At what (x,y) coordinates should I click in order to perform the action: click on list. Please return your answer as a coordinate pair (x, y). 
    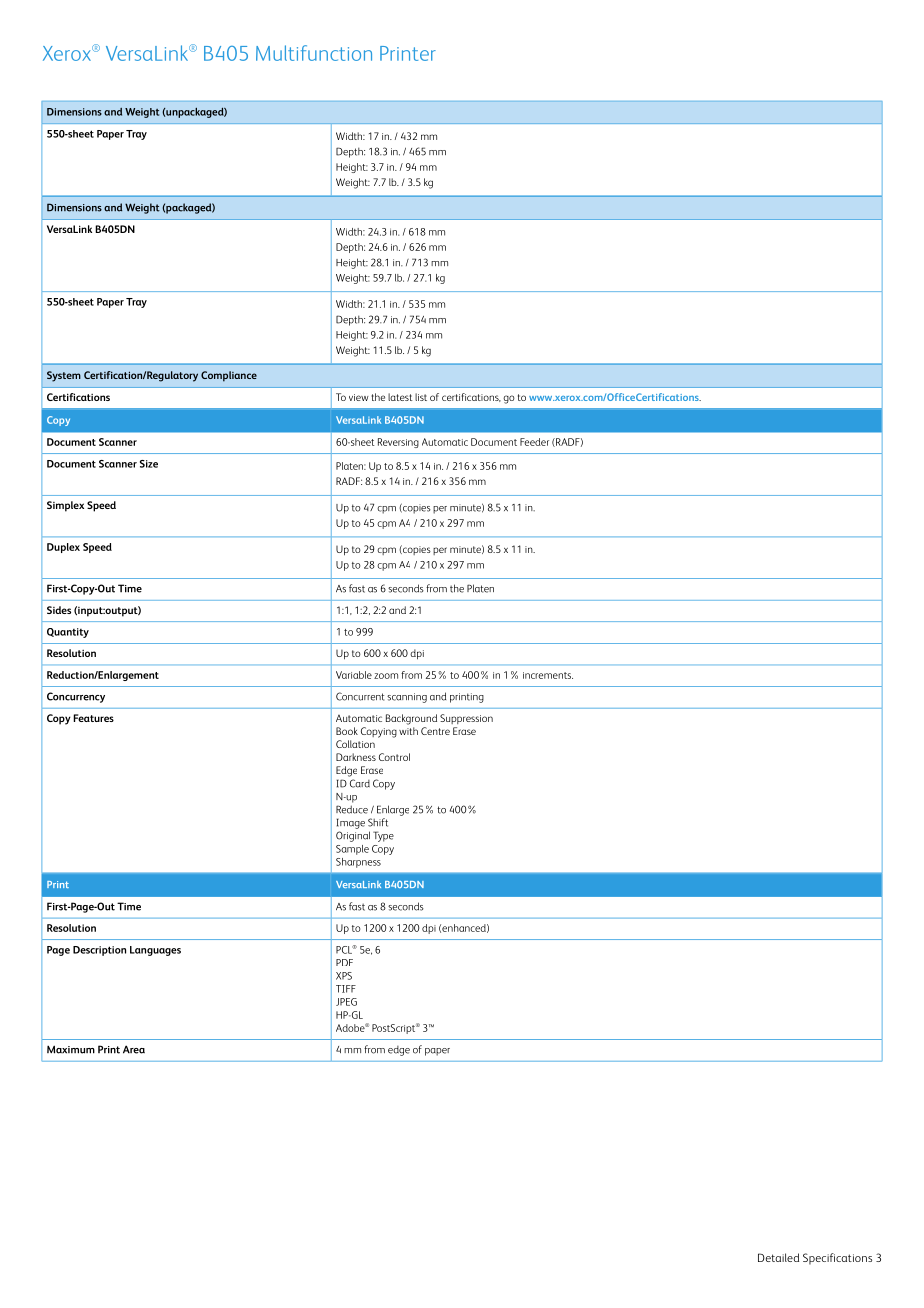
    Looking at the image, I should click on (421, 397).
